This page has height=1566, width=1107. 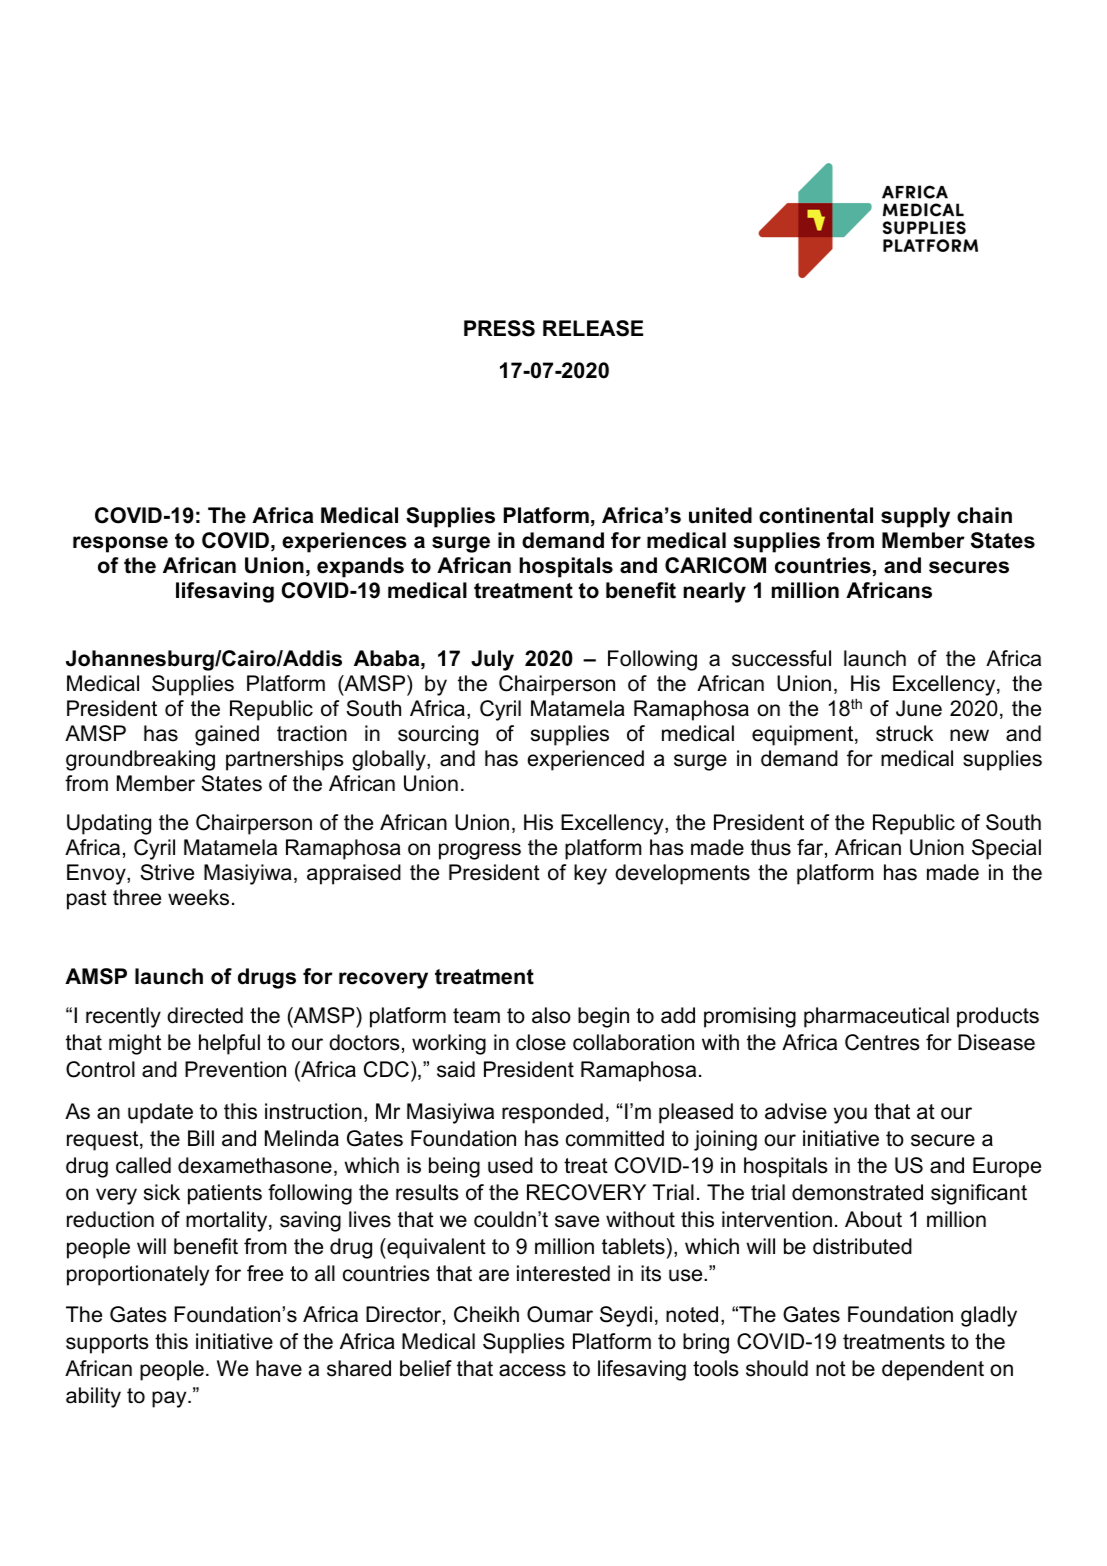 I want to click on gained, so click(x=227, y=735).
